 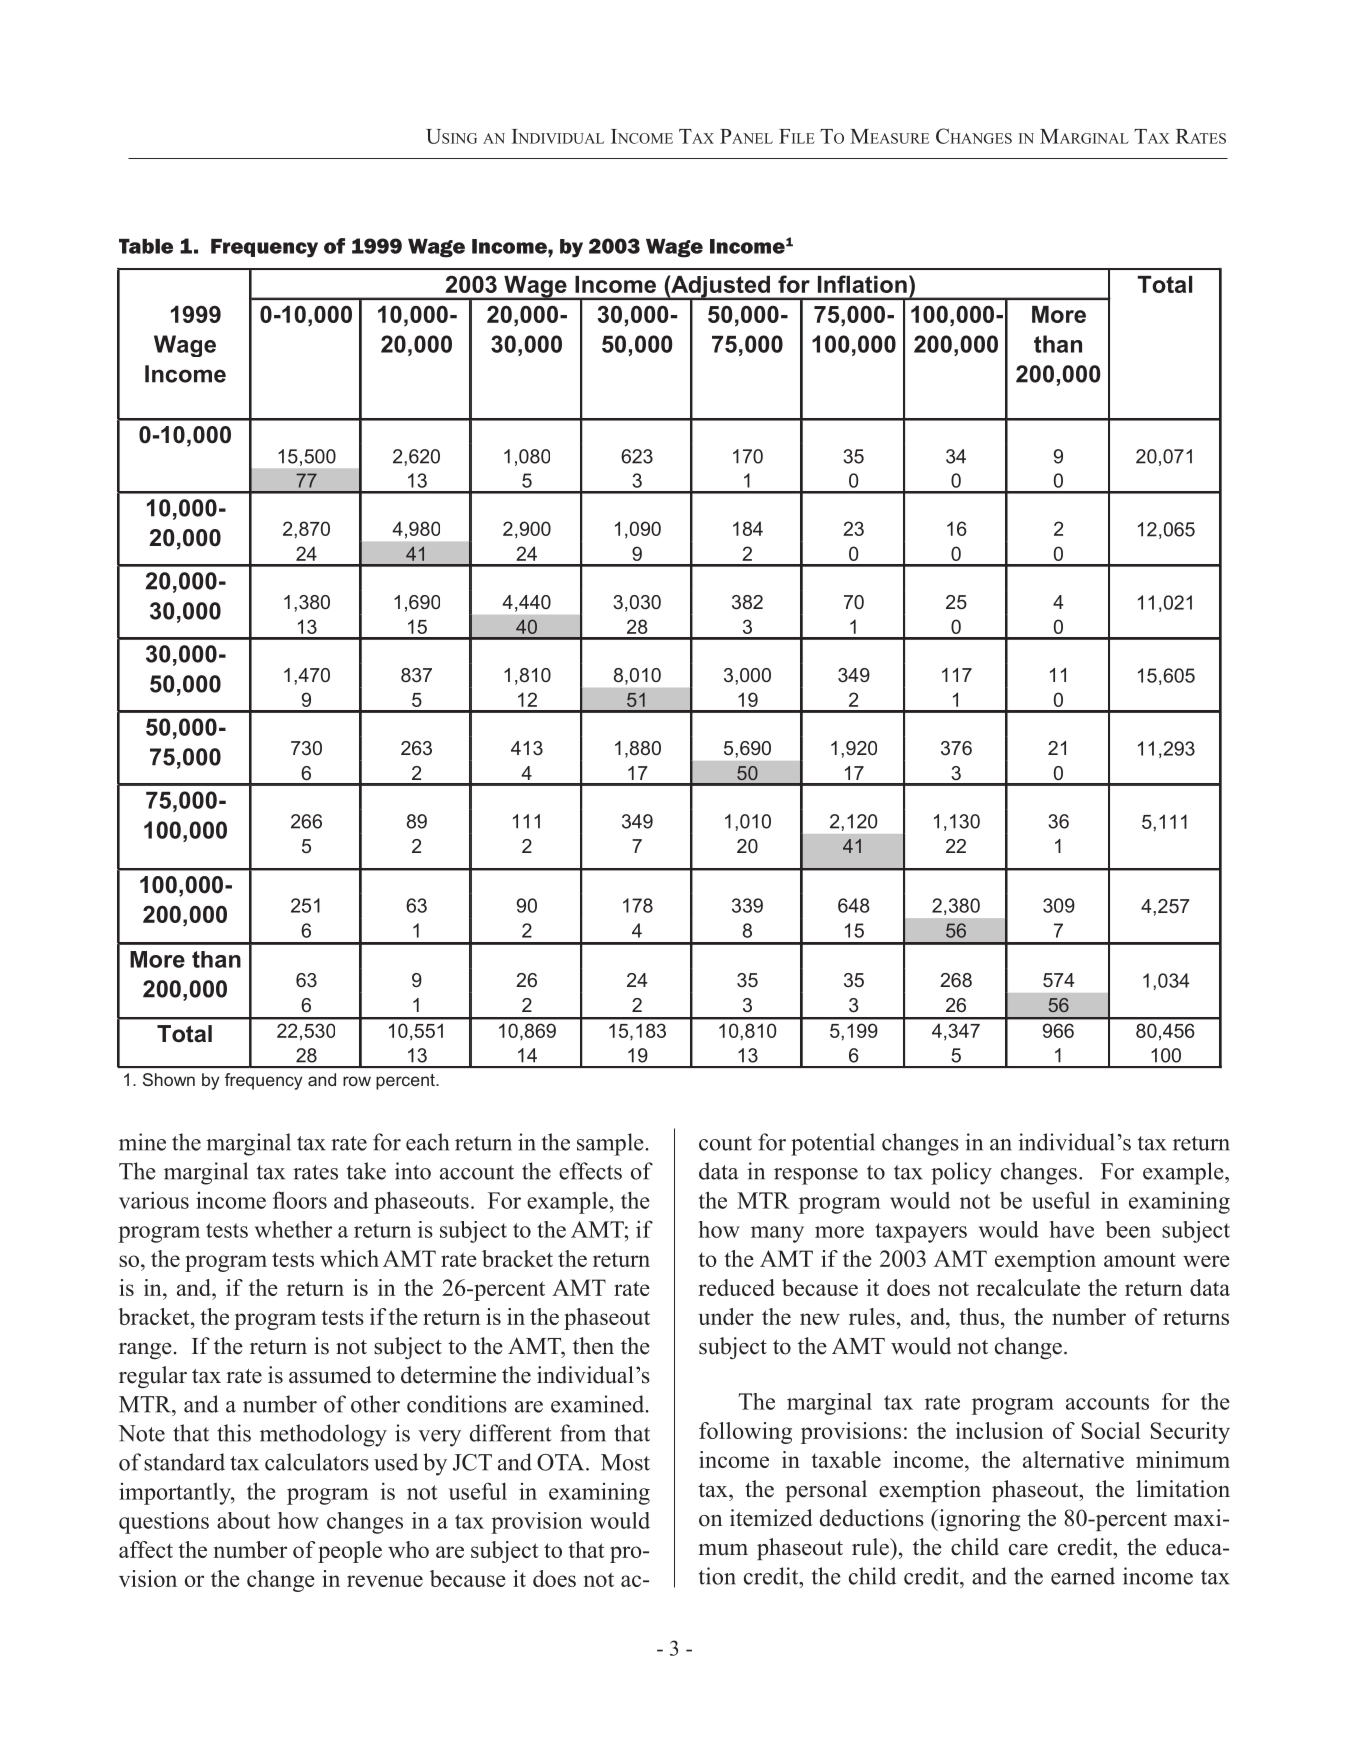 What do you see at coordinates (366, 1171) in the screenshot?
I see `take` at bounding box center [366, 1171].
